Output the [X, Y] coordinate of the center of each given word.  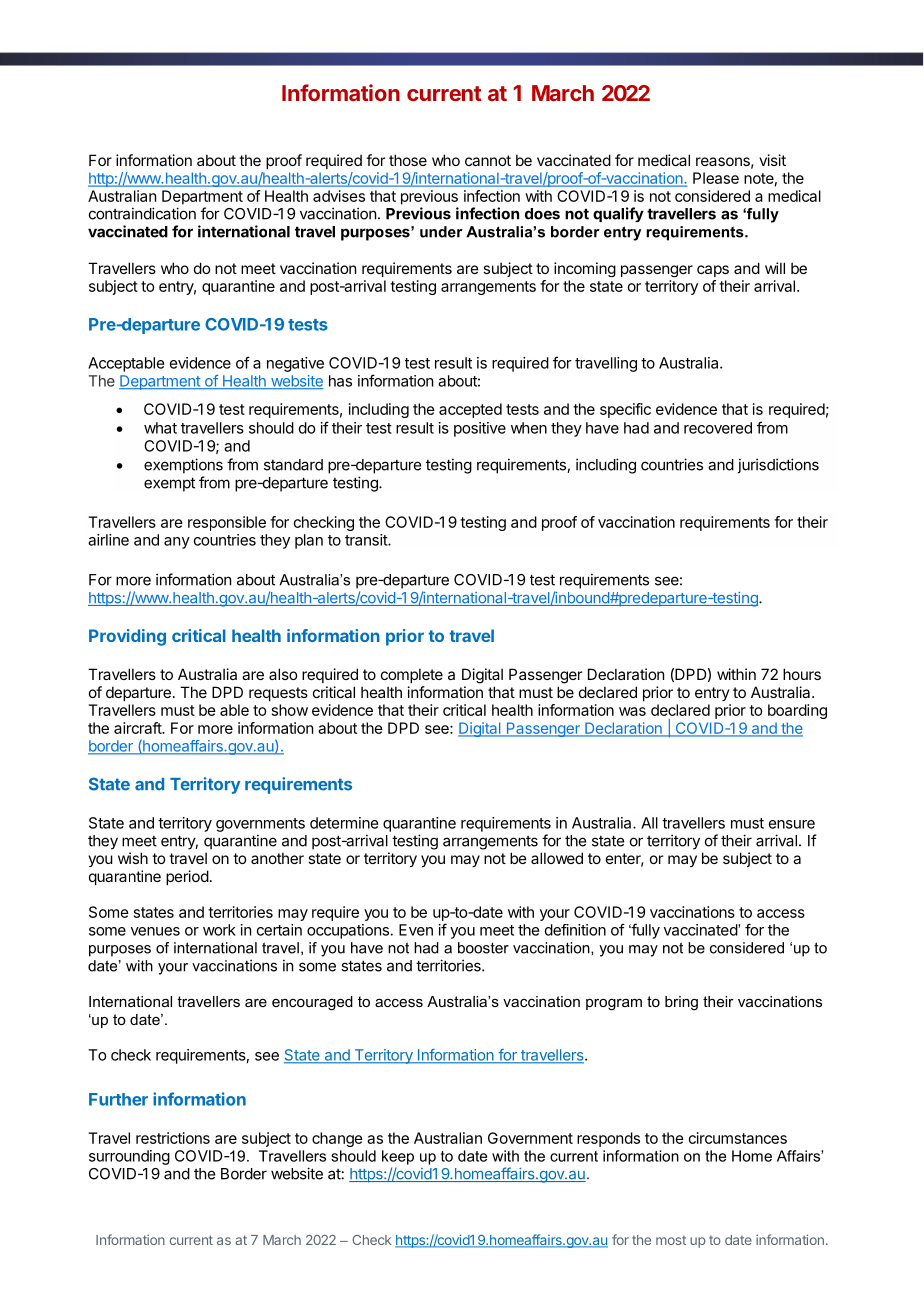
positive [480, 429]
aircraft [138, 728]
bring [681, 1003]
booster [483, 948]
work [219, 930]
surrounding [129, 1157]
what [160, 428]
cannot [488, 160]
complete [412, 675]
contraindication [142, 213]
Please [716, 178]
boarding [797, 711]
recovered [718, 428]
